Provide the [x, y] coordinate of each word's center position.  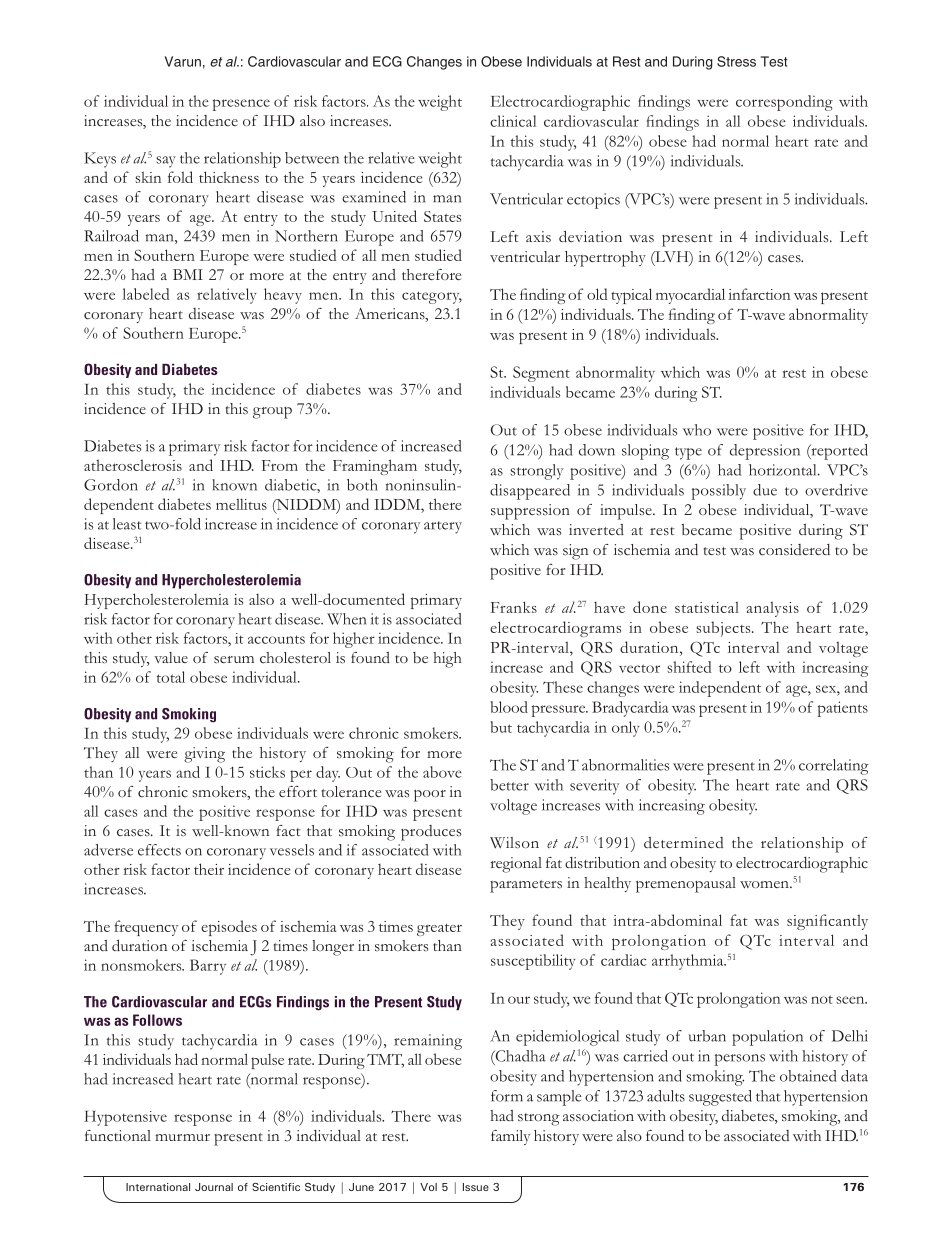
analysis [772, 609]
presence [241, 105]
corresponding [784, 103]
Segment [541, 374]
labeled [145, 294]
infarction [759, 294]
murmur [182, 1137]
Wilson [514, 843]
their [209, 869]
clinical [513, 121]
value [171, 657]
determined [683, 842]
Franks [514, 607]
